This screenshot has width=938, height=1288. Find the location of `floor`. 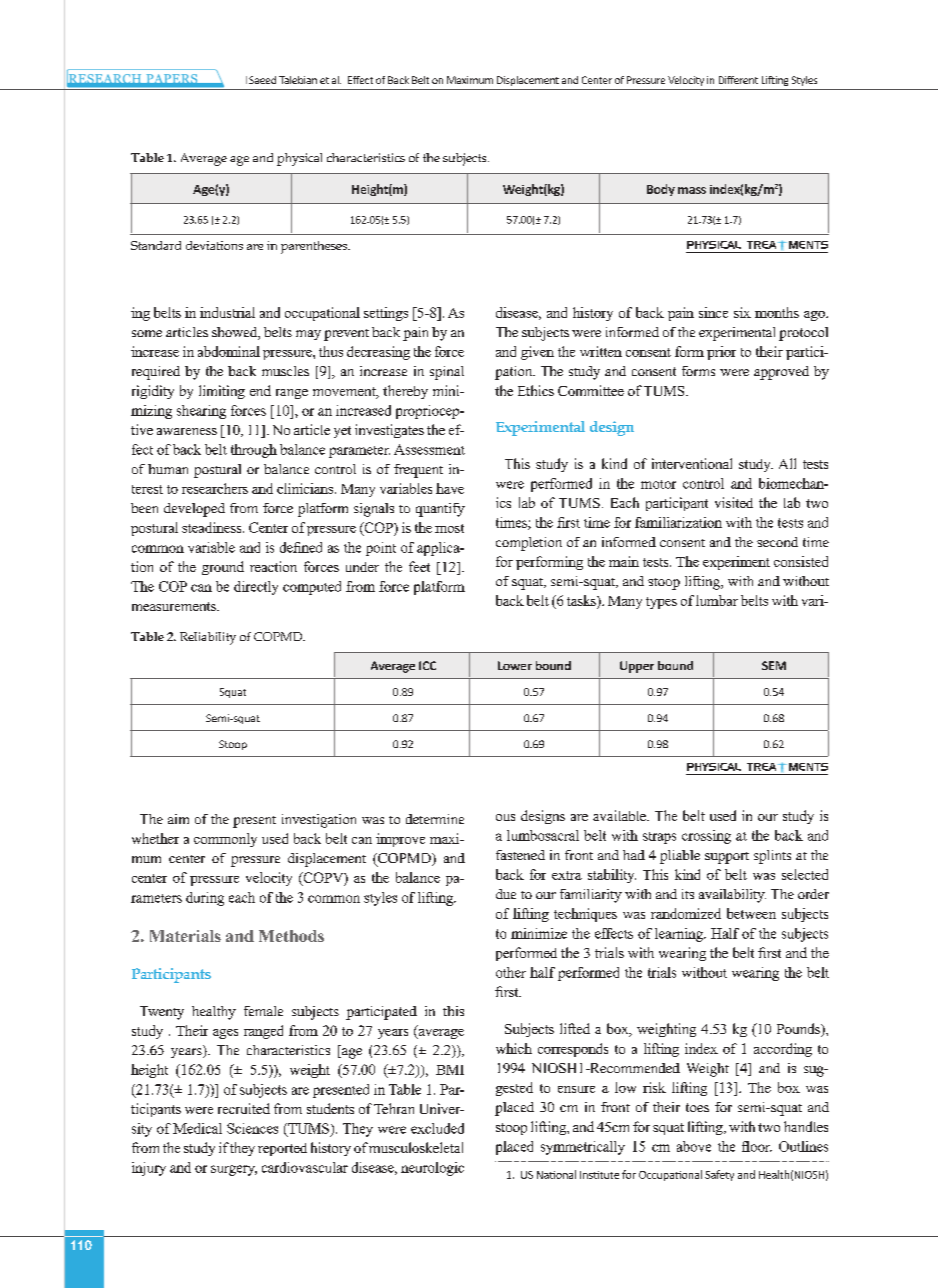

floor is located at coordinates (757, 1146).
